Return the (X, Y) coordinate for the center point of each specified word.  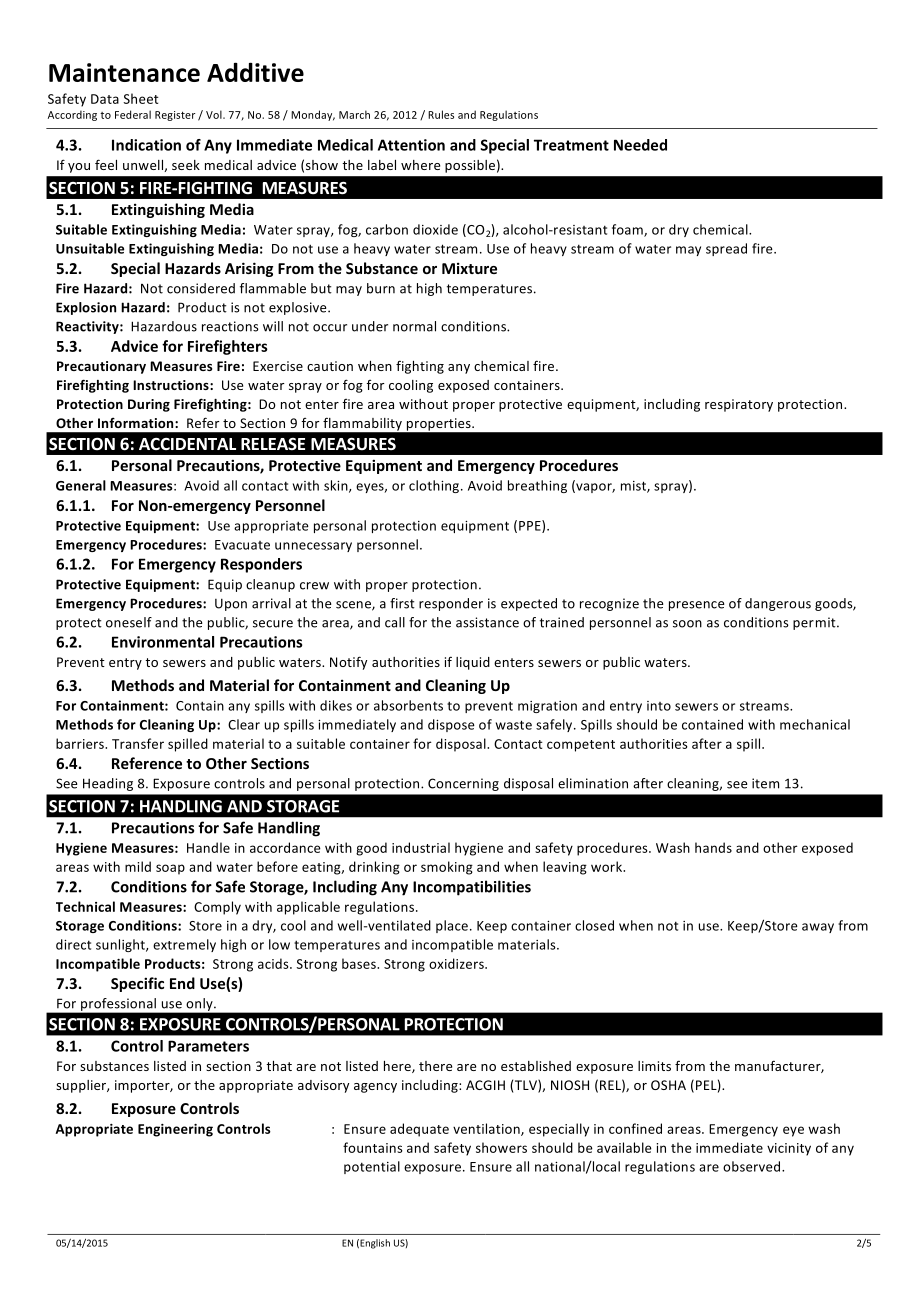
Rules (441, 114)
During (149, 405)
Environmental (163, 642)
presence (696, 606)
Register (175, 116)
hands (713, 847)
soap (170, 869)
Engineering (175, 1130)
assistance (487, 622)
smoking (447, 868)
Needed (640, 145)
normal (414, 326)
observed (753, 1166)
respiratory (739, 405)
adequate (419, 1130)
